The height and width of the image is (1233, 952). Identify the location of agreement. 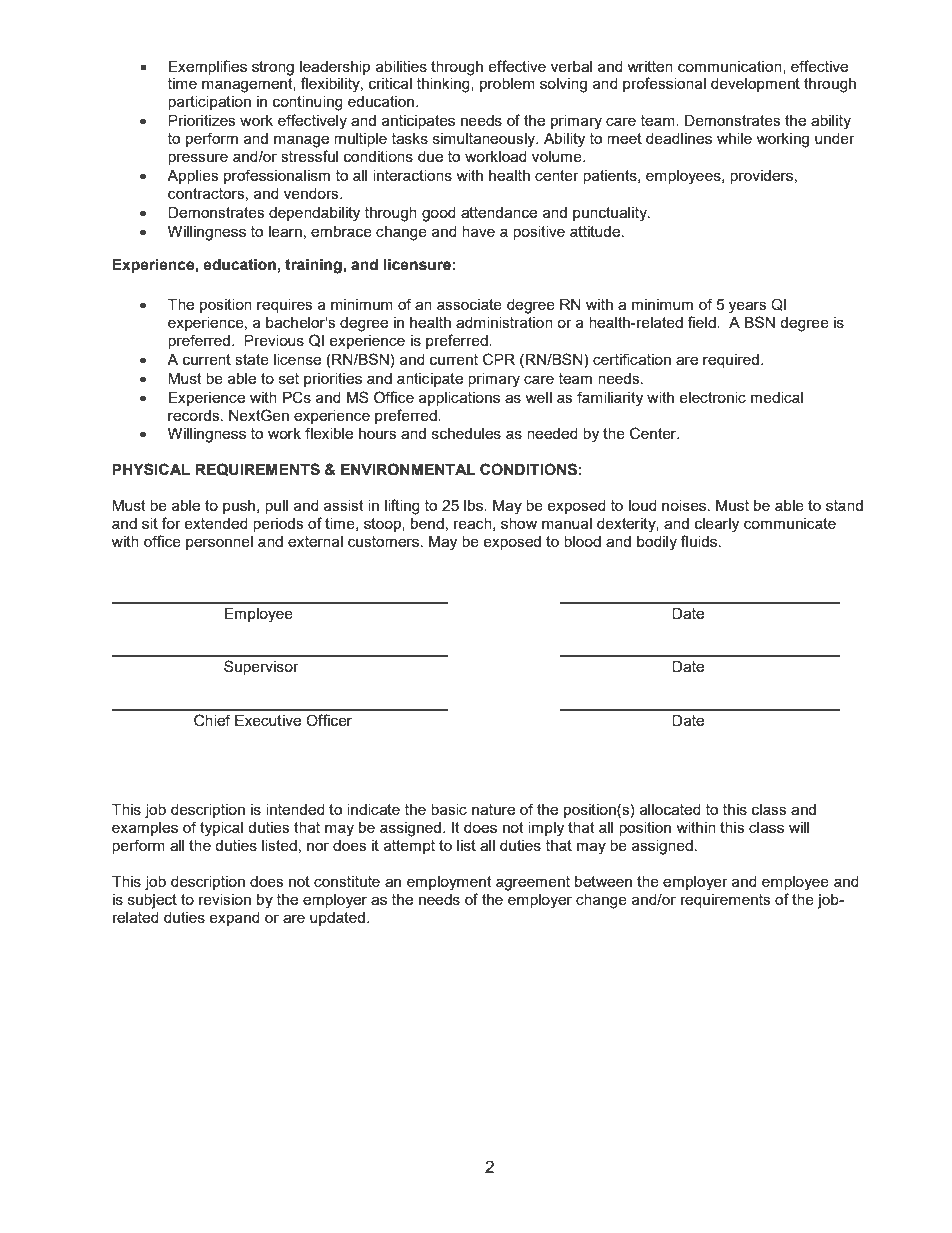
(533, 883).
